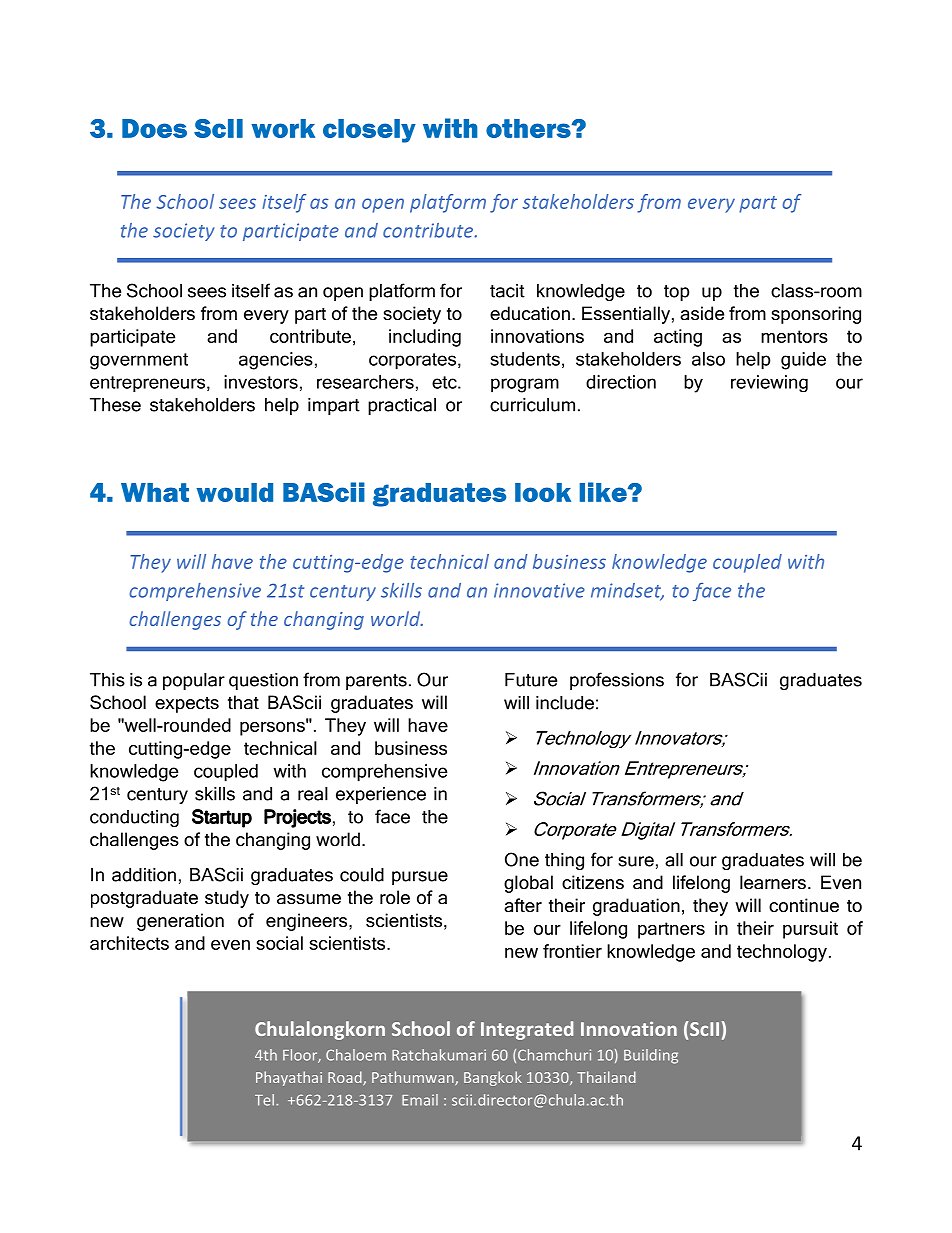 The image size is (952, 1233). What do you see at coordinates (194, 681) in the screenshot?
I see `popular` at bounding box center [194, 681].
